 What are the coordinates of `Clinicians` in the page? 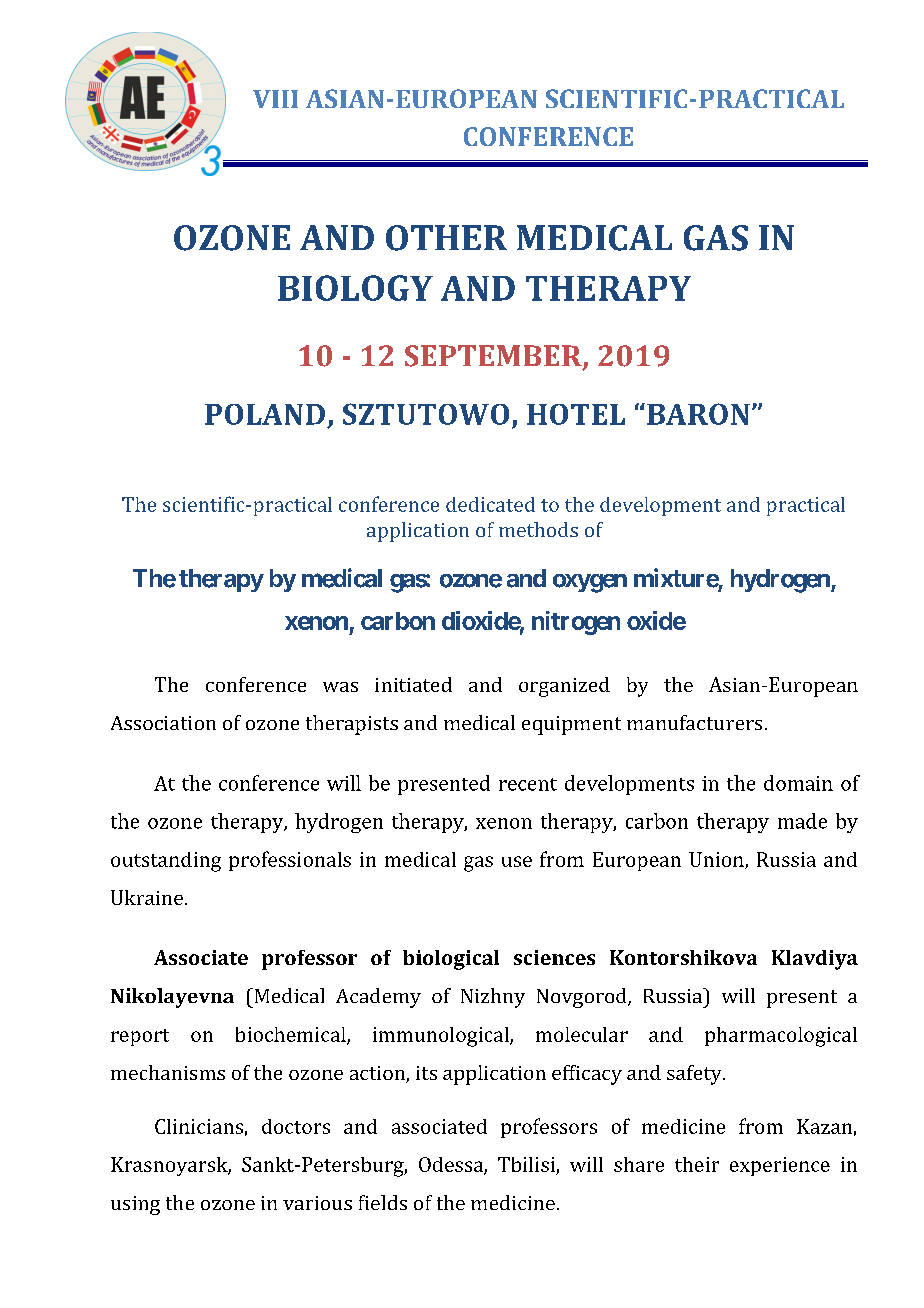 It's located at (199, 1126).
